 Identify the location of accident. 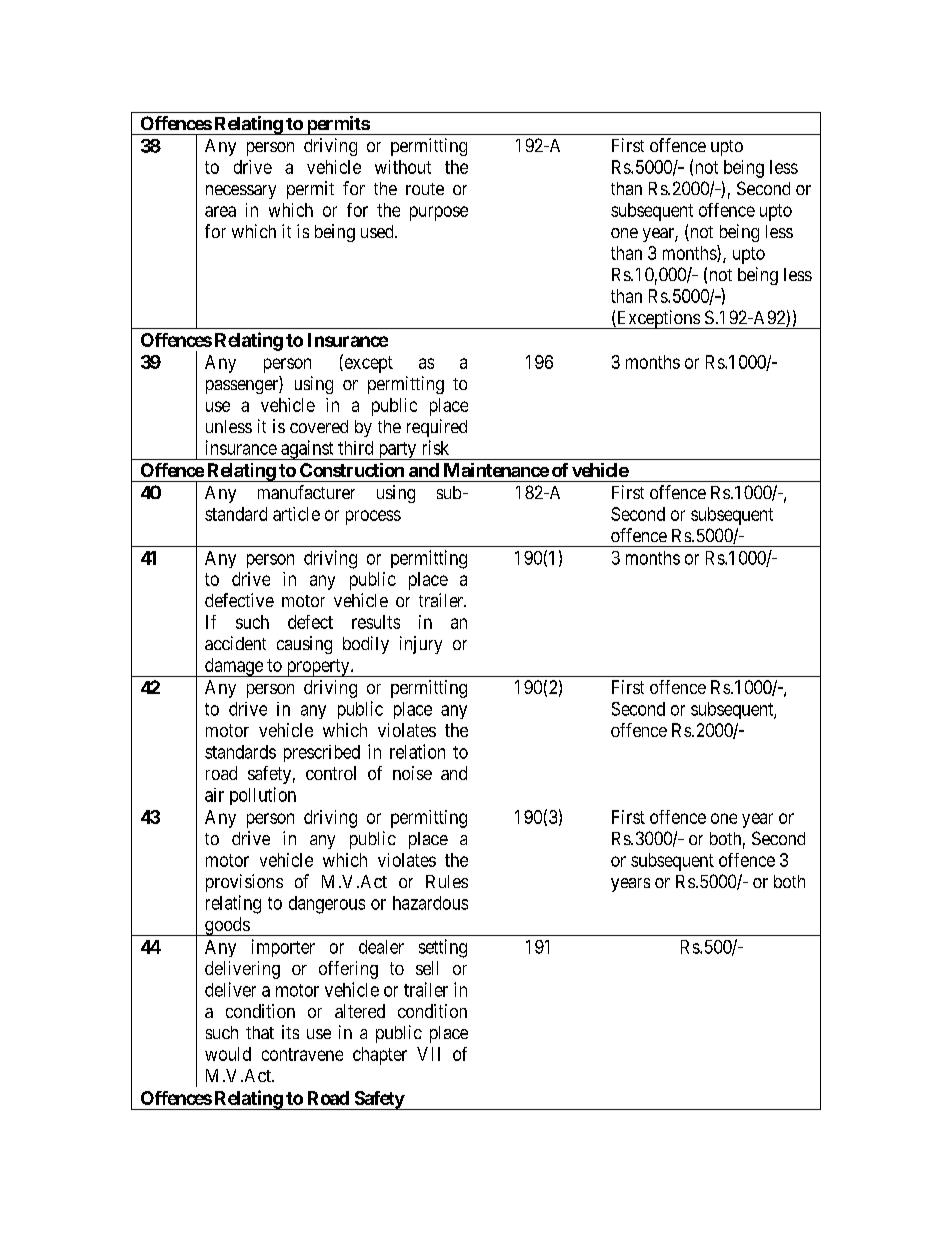
(235, 643).
